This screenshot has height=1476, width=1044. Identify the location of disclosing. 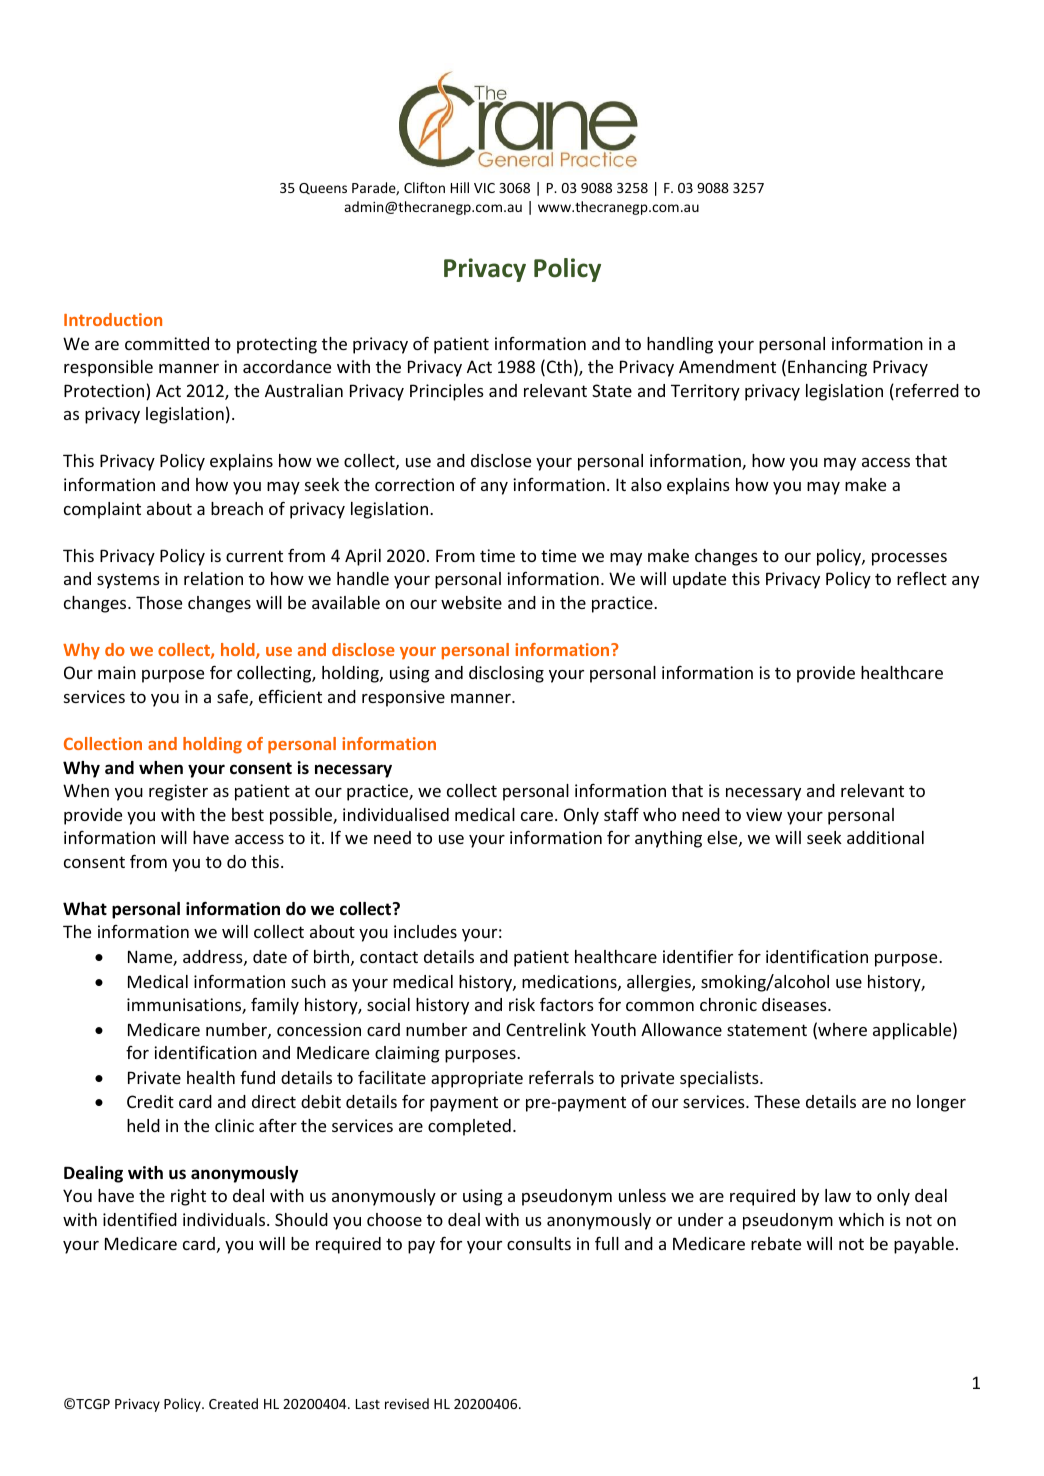
(506, 674).
